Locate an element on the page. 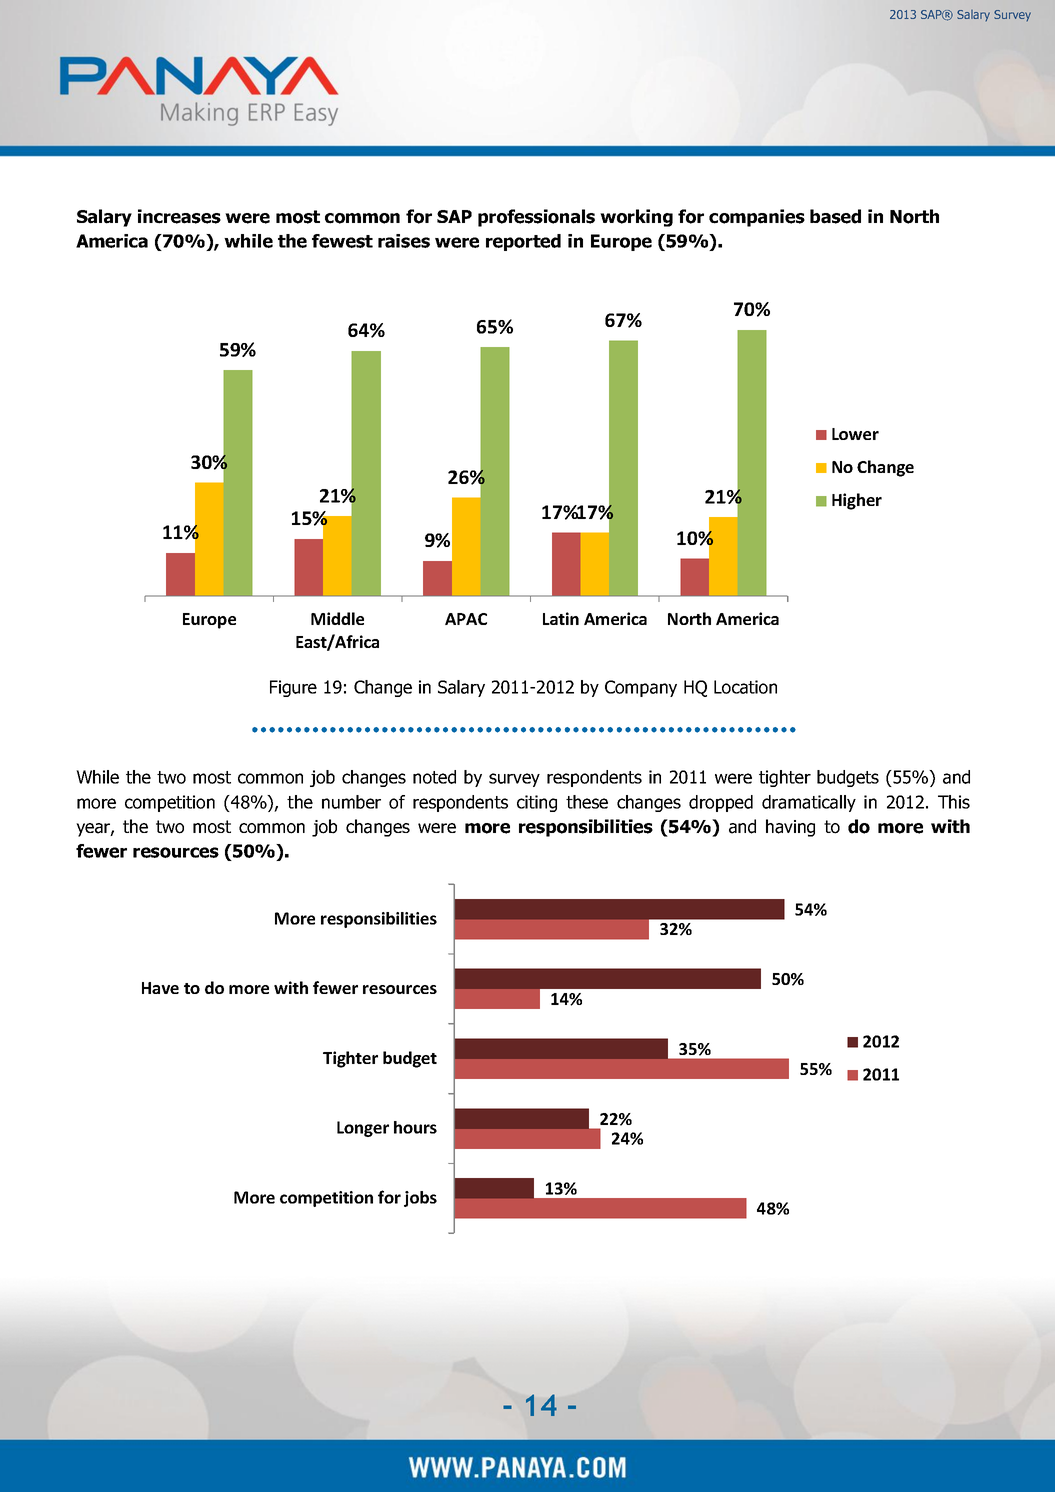 This document has height=1492, width=1055. Longer is located at coordinates (363, 1129).
